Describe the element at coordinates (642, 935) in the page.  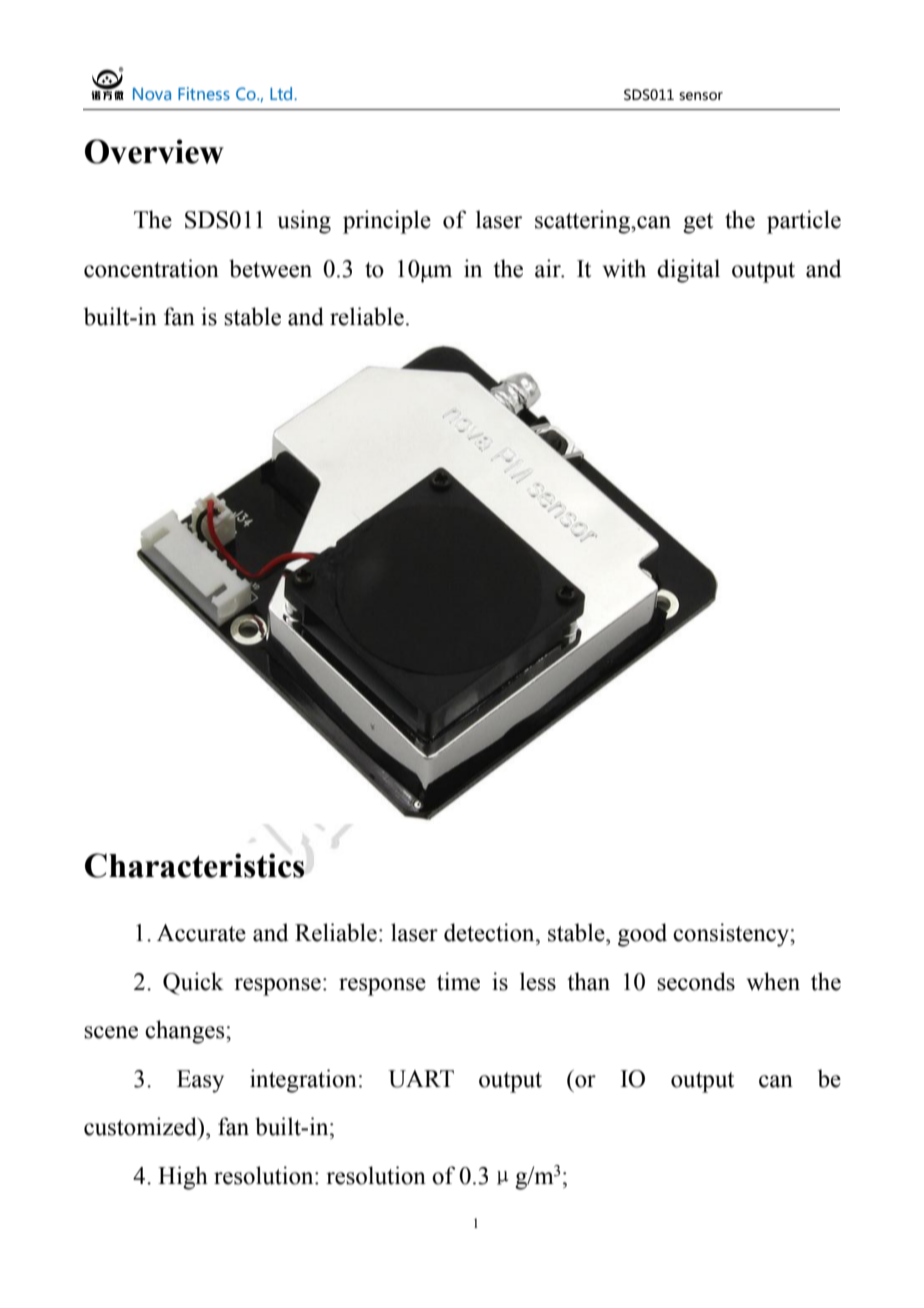
I see `good` at that location.
